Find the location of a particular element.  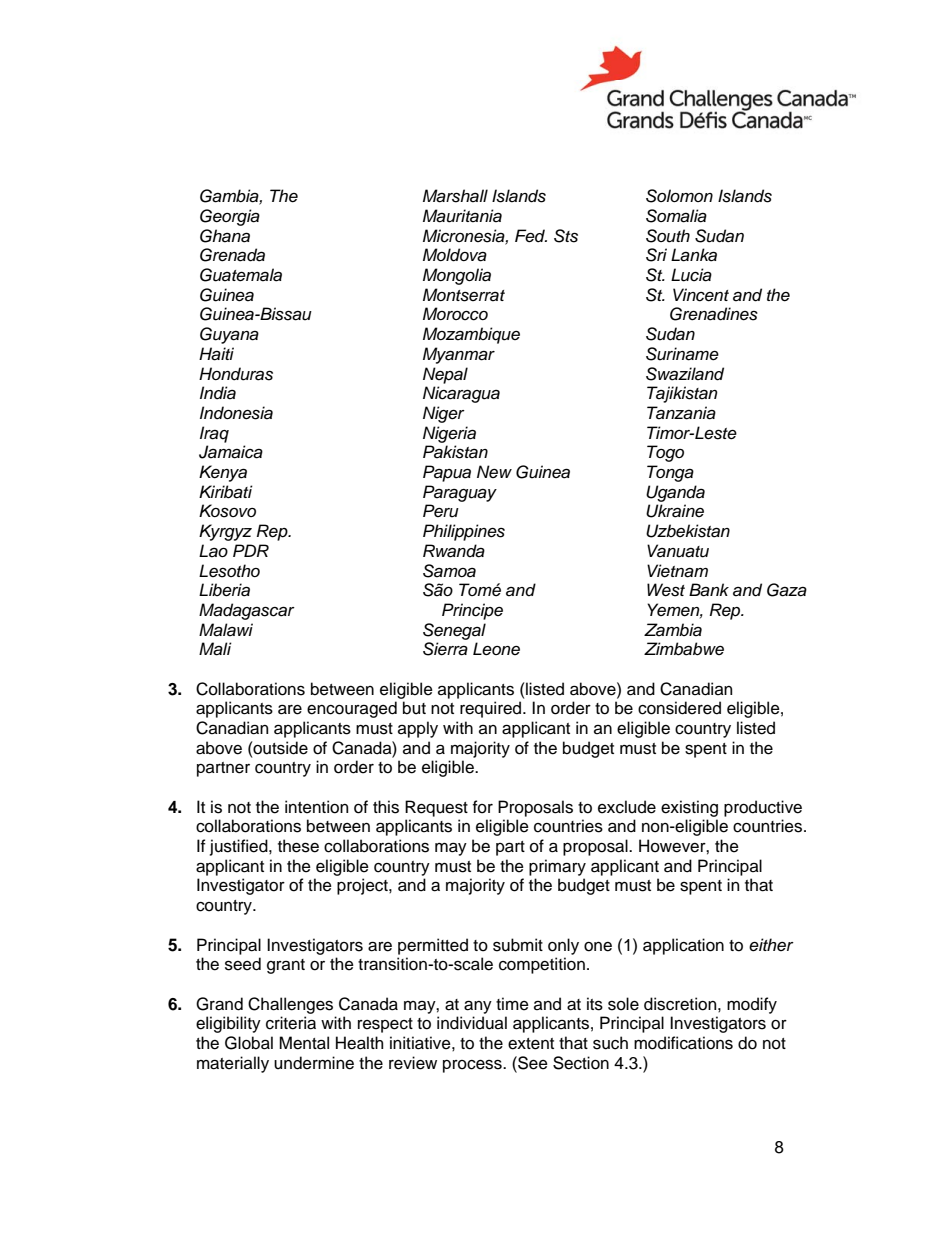

New is located at coordinates (494, 471).
